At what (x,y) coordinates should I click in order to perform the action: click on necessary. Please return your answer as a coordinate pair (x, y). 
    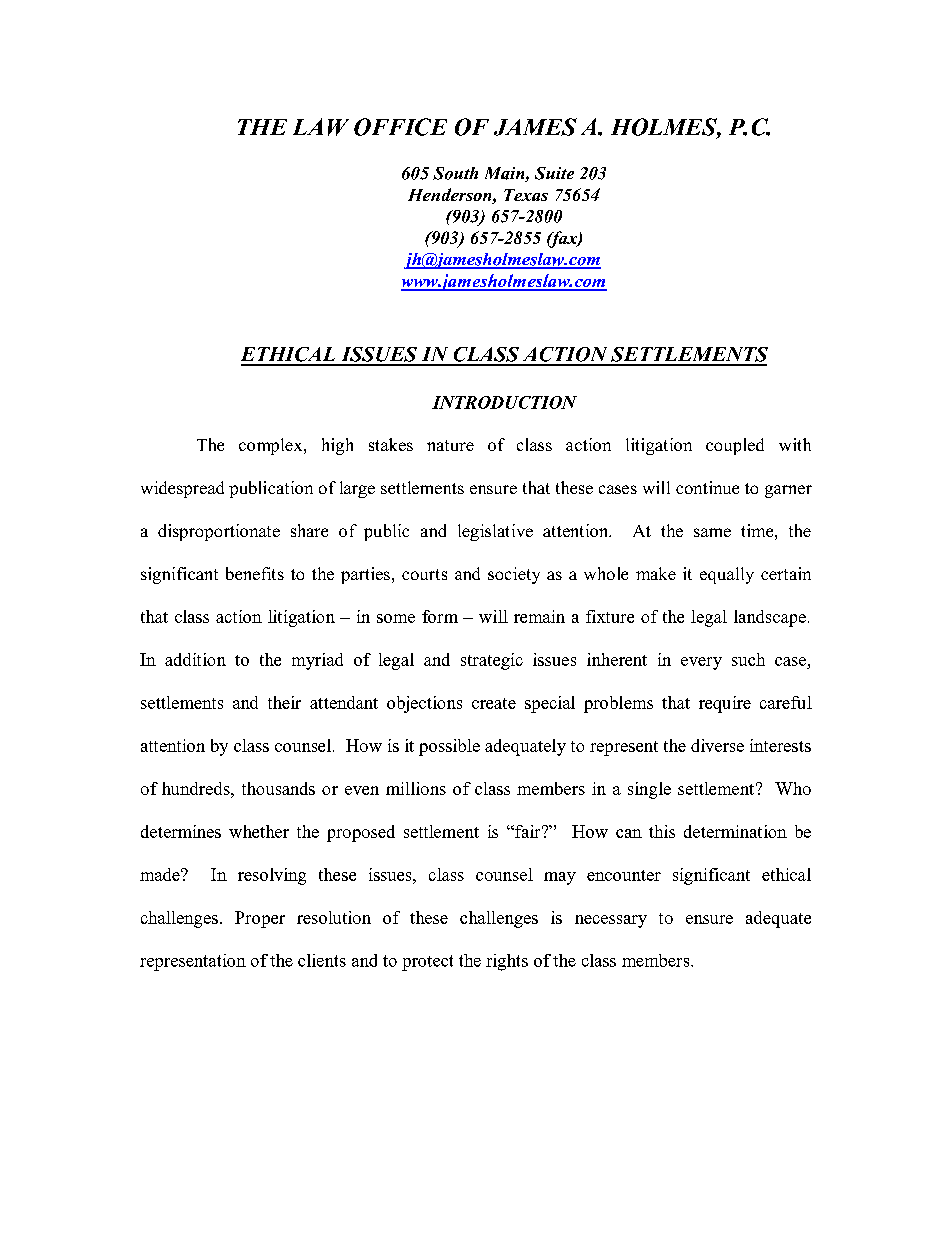
    Looking at the image, I should click on (611, 921).
